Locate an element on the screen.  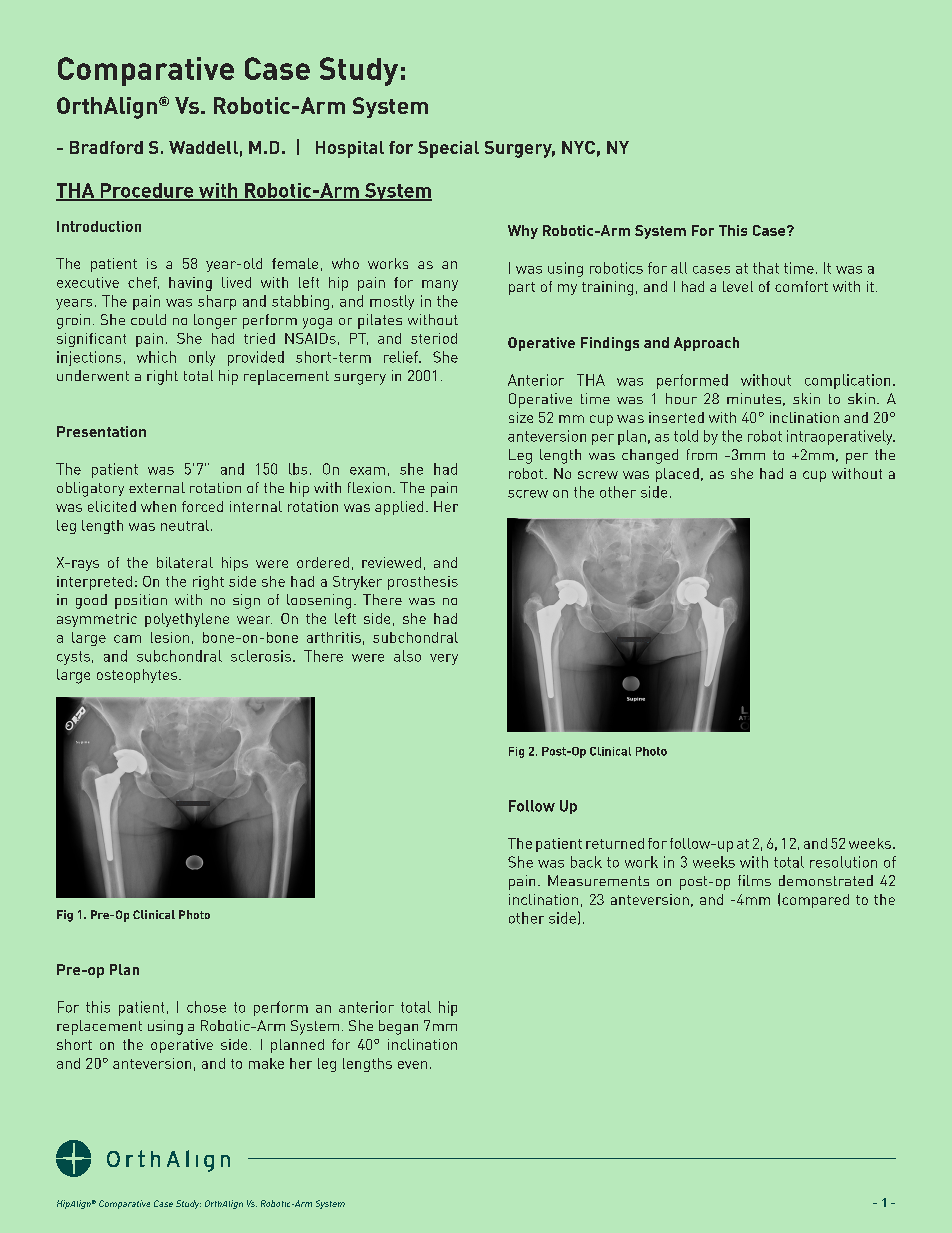
position is located at coordinates (141, 601).
